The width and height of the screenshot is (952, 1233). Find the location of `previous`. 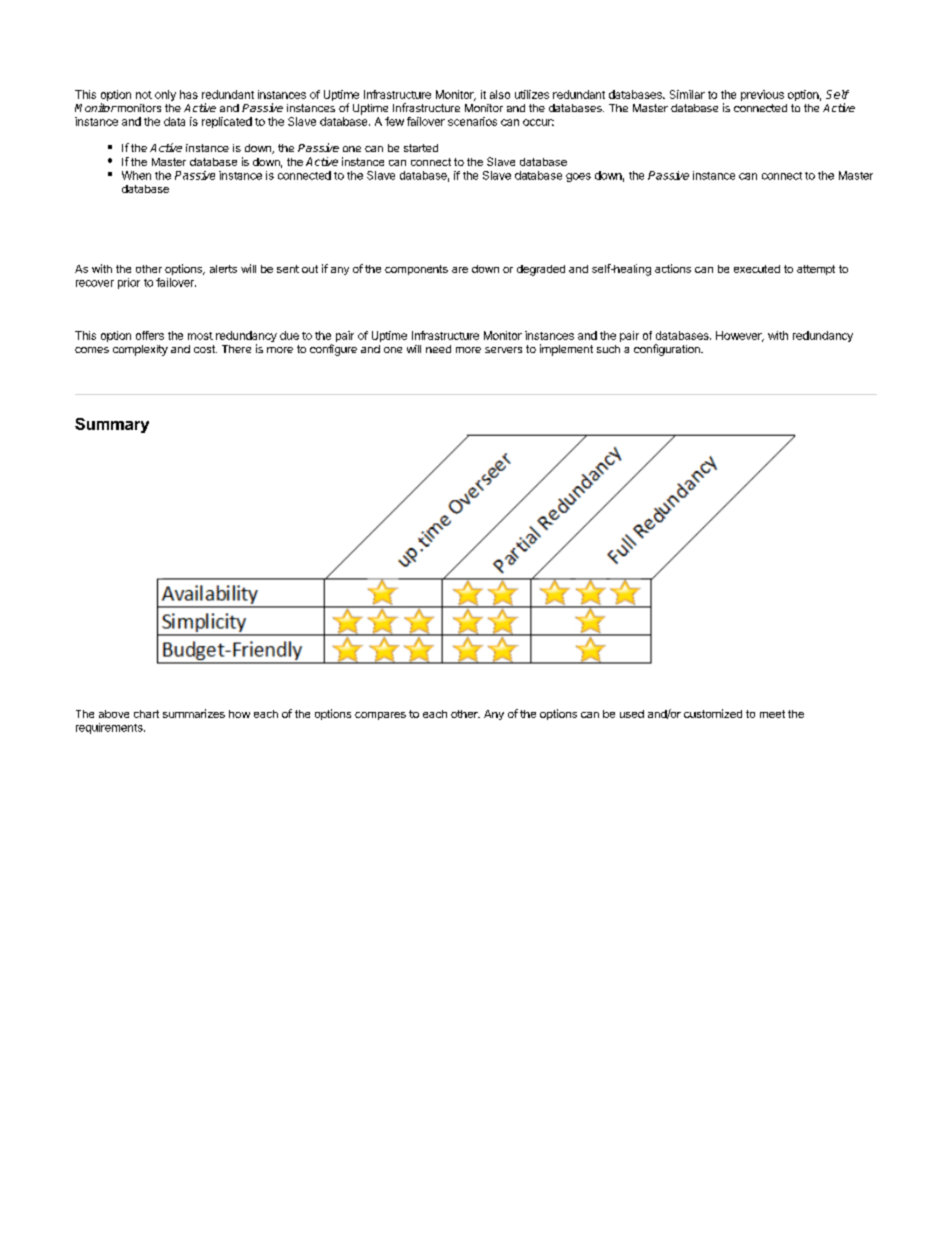

previous is located at coordinates (762, 95).
